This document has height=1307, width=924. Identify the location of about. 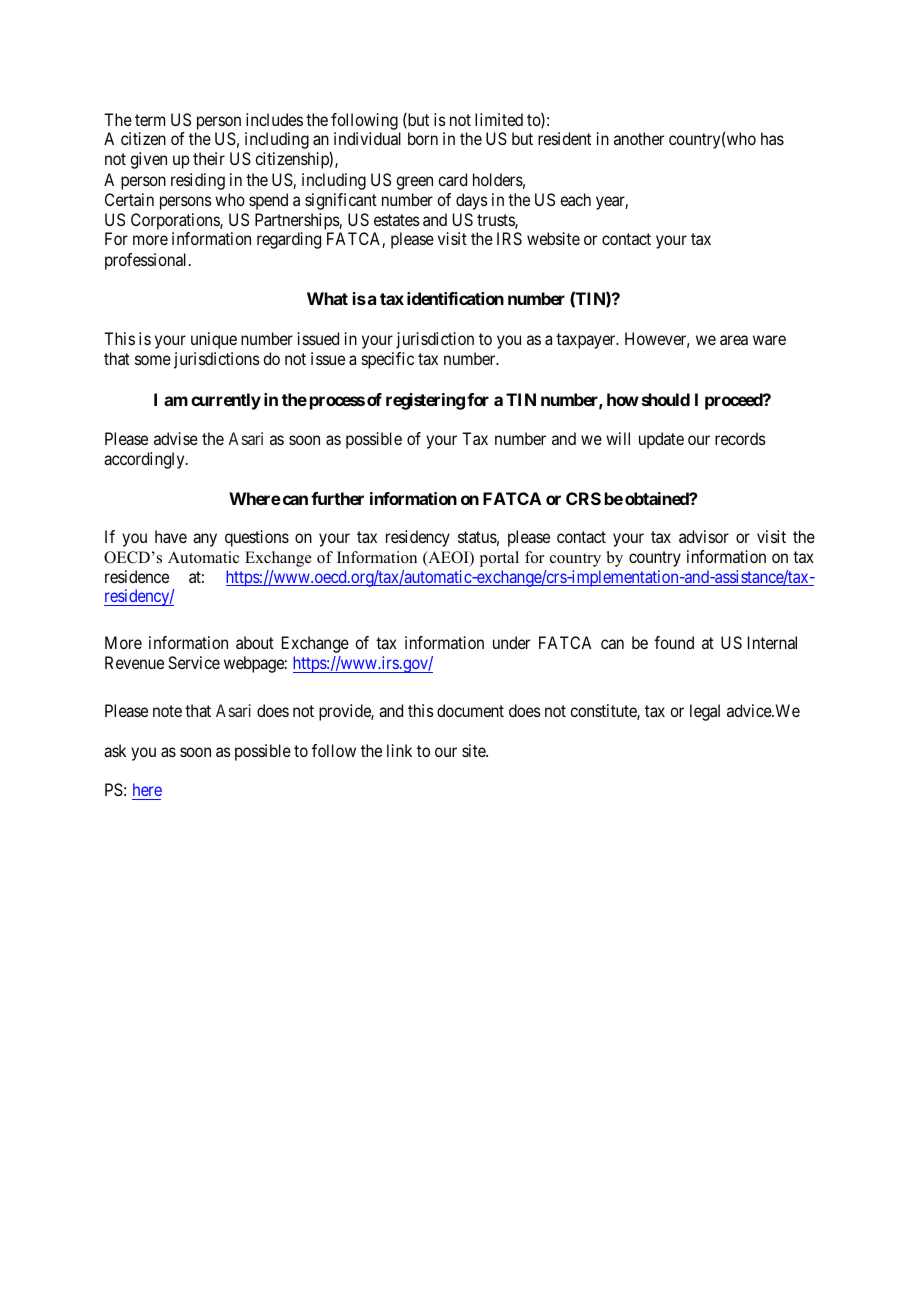
(255, 642).
